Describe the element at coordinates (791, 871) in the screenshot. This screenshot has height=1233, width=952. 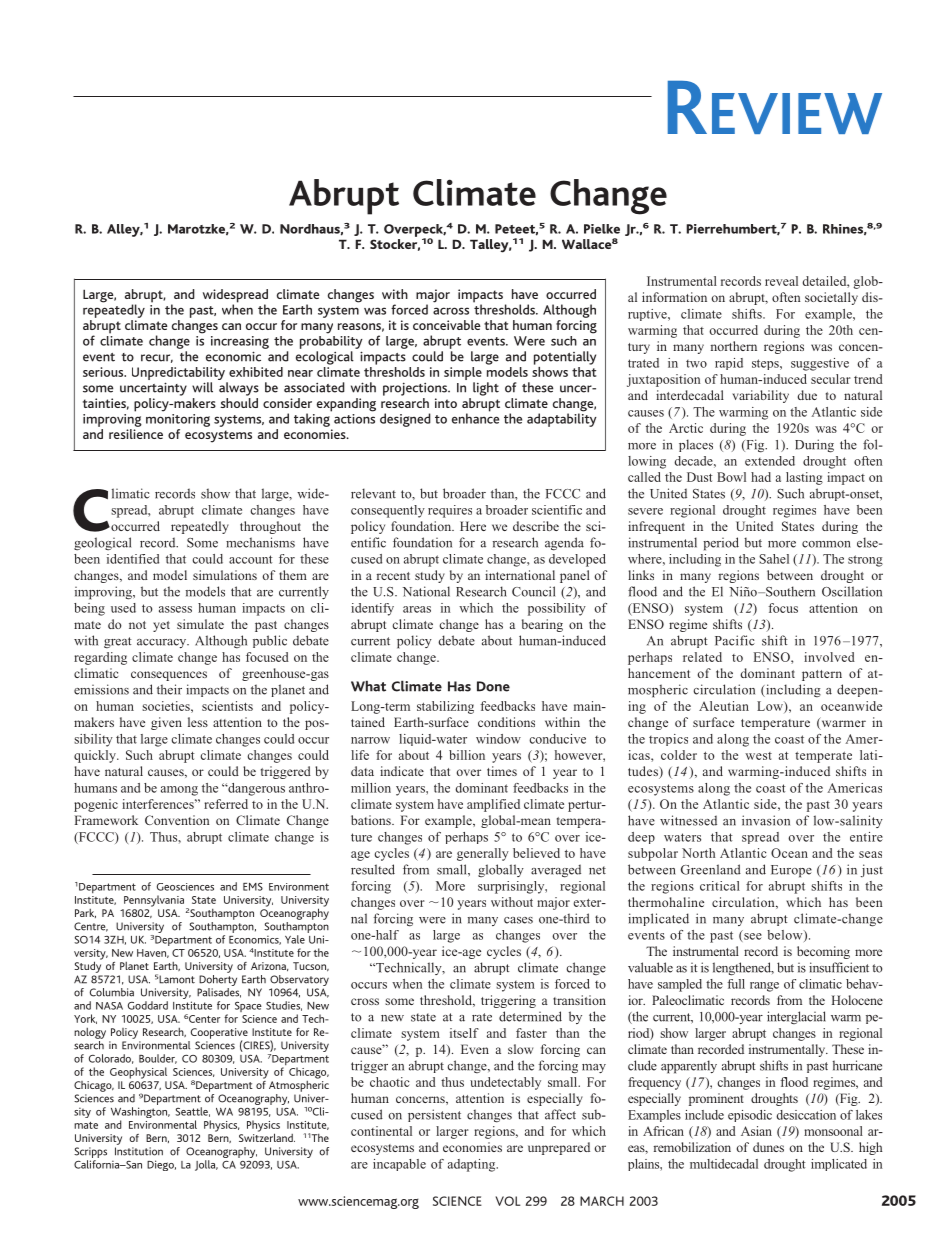
I see `Europe` at that location.
